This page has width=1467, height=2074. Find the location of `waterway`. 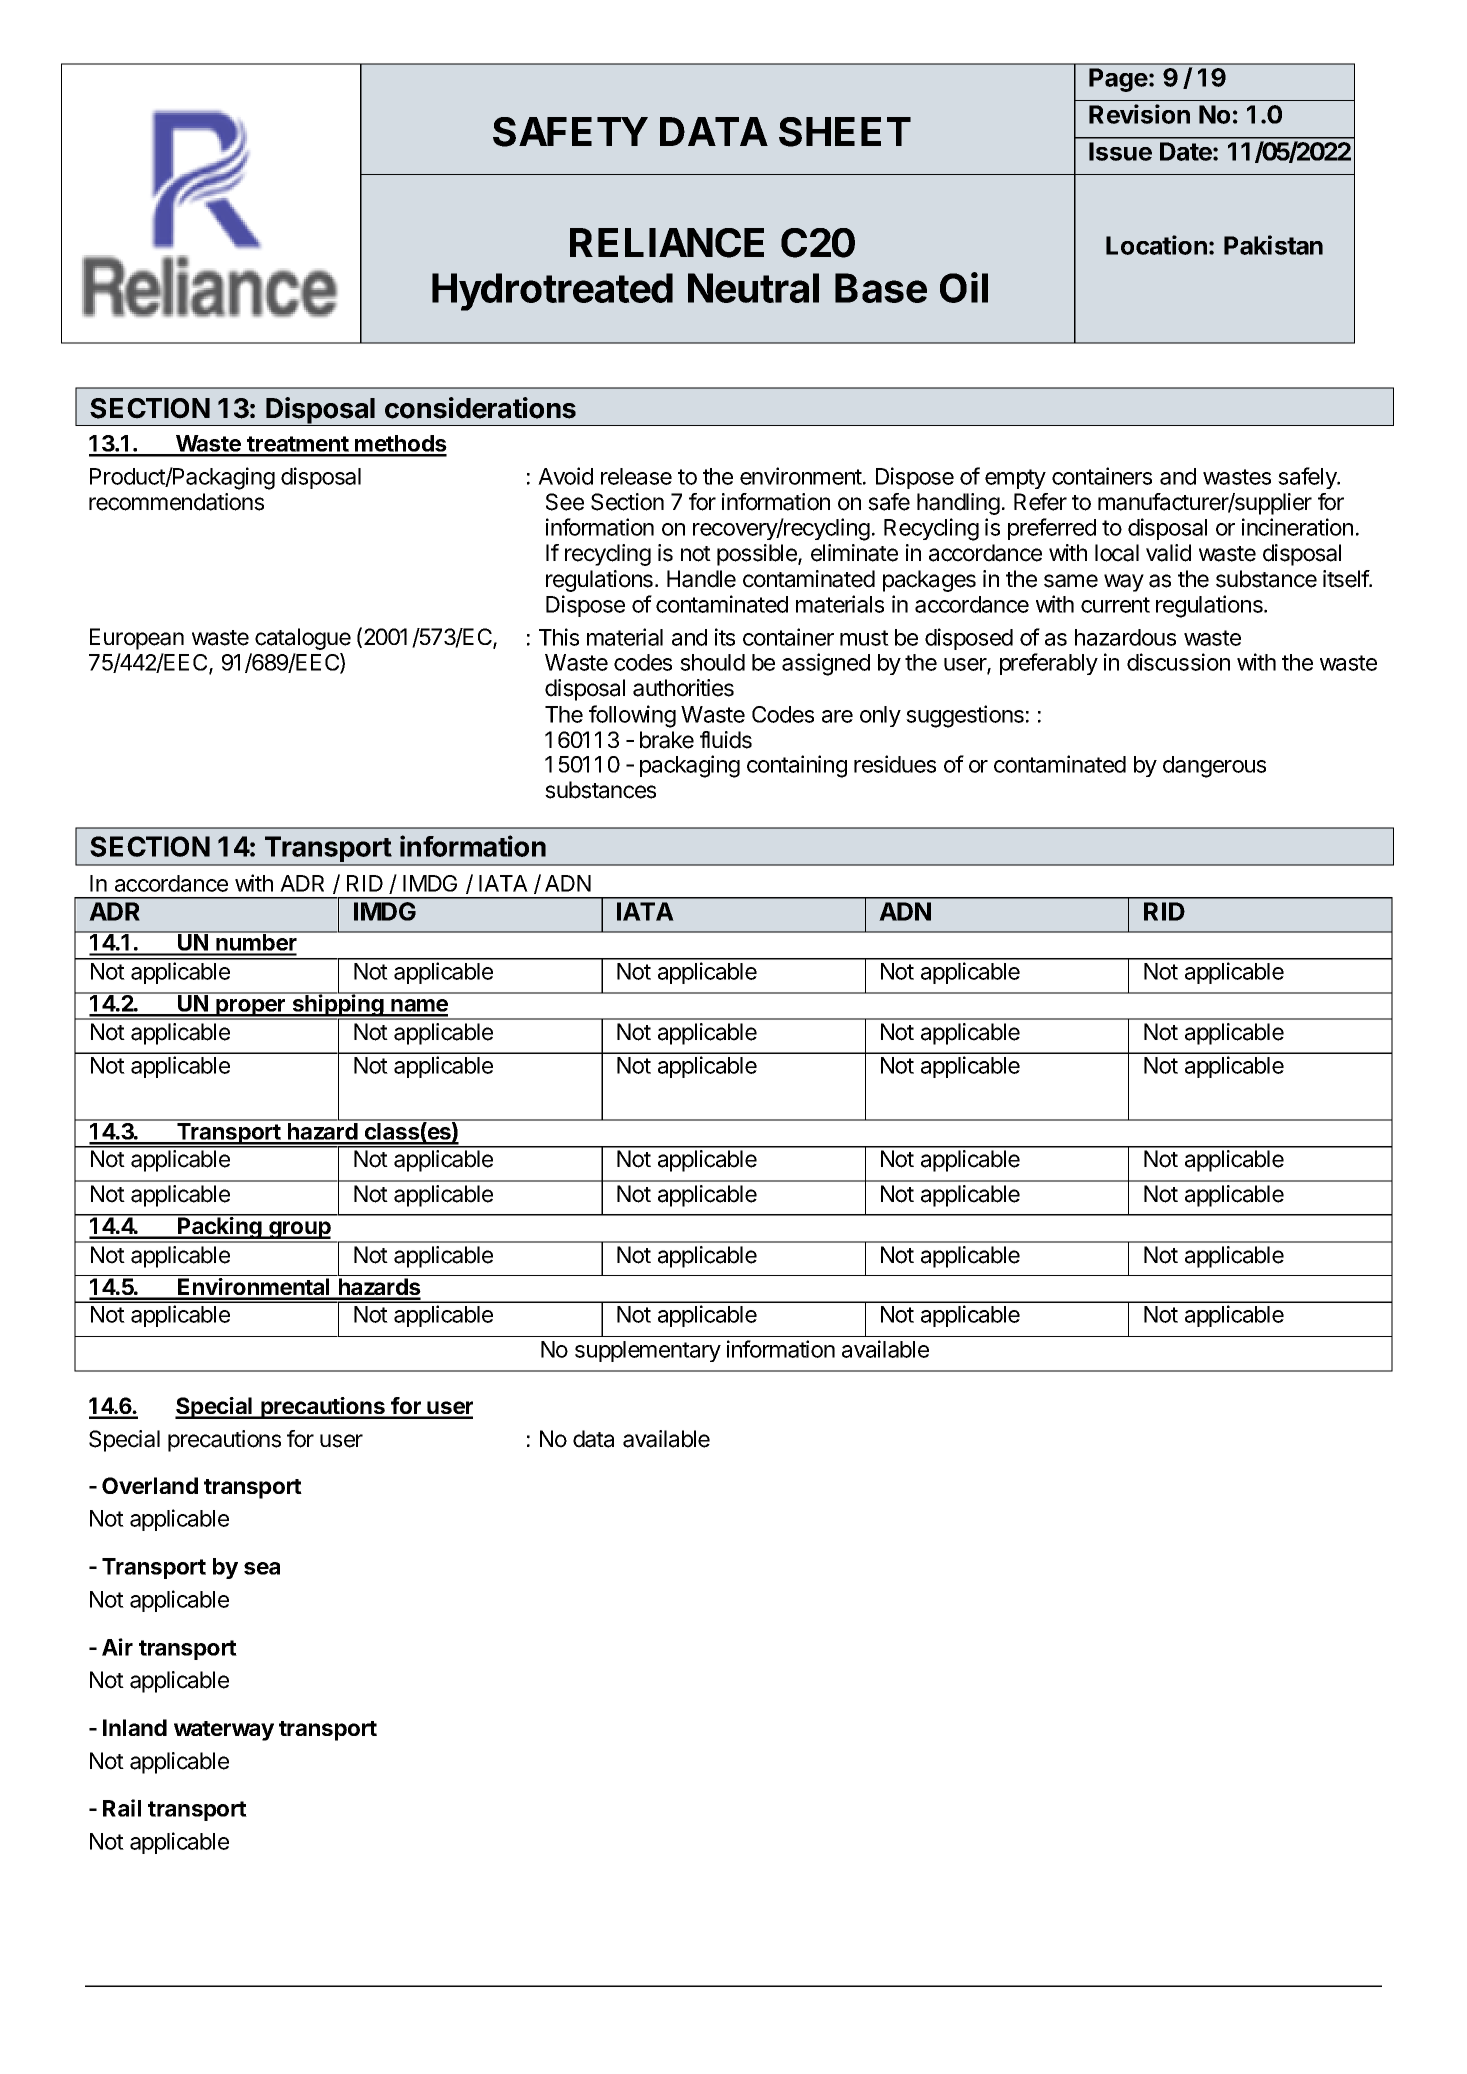

waterway is located at coordinates (224, 1731).
